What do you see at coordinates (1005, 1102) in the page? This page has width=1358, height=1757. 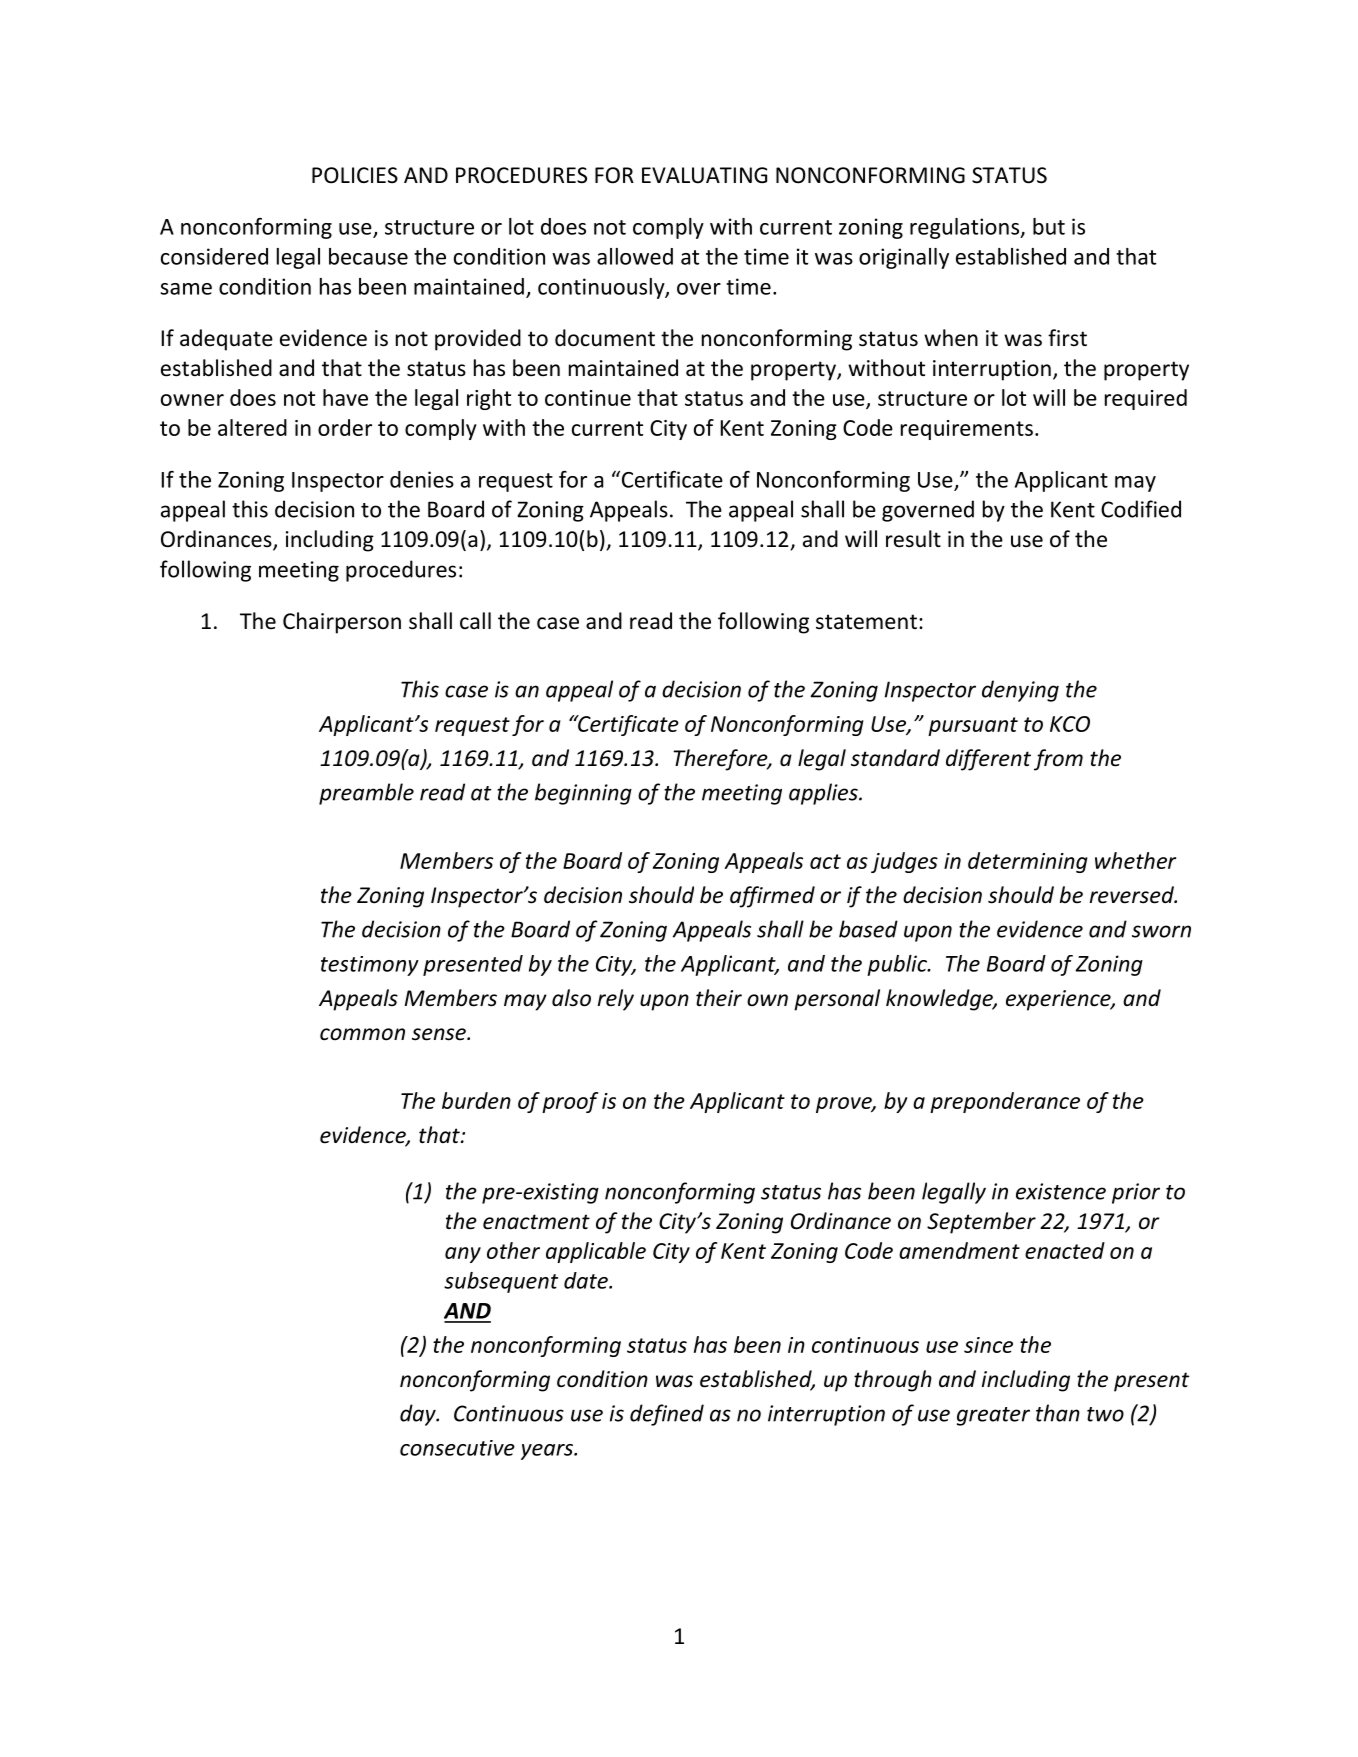 I see `preponderance` at bounding box center [1005, 1102].
